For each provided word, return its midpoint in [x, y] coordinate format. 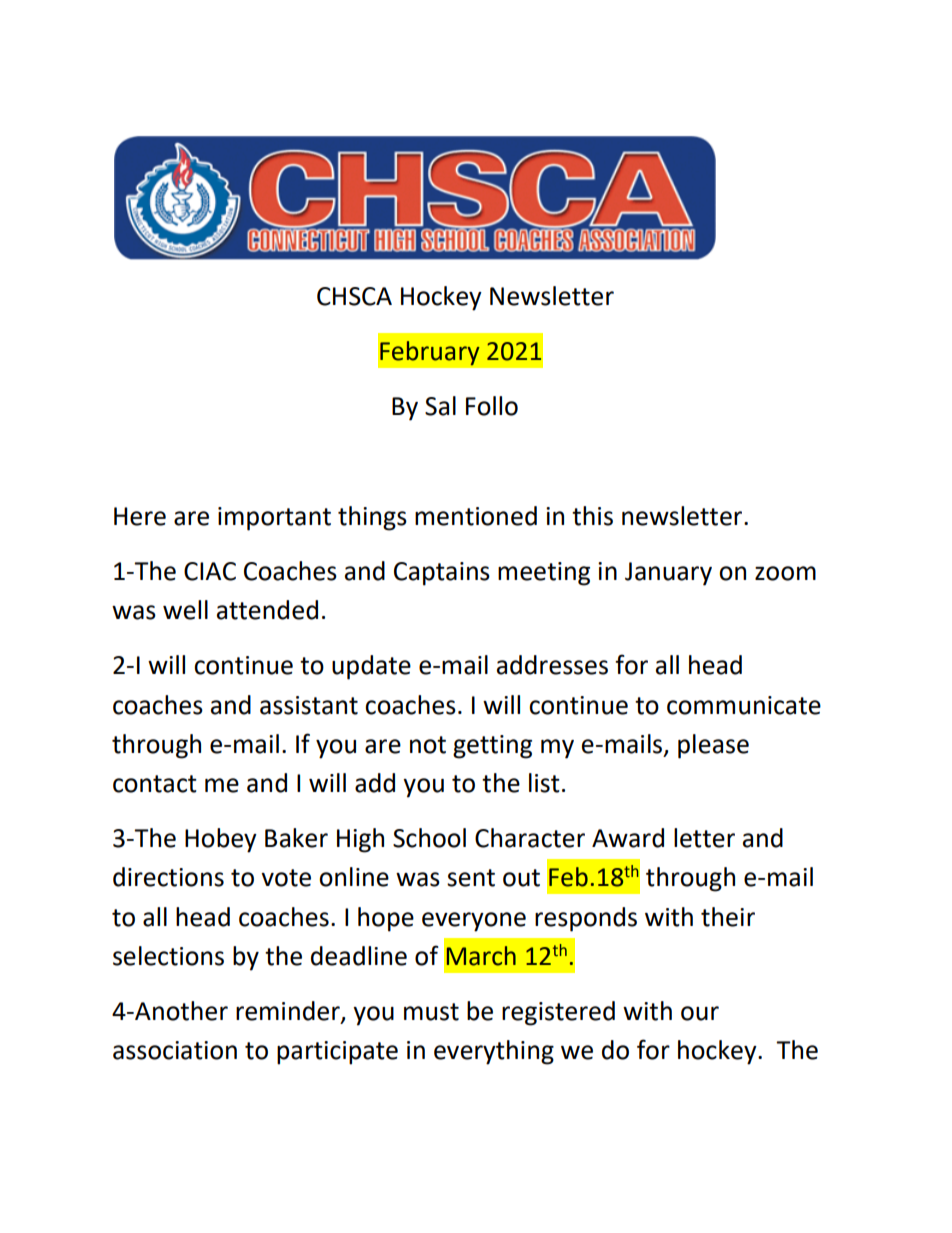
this [592, 516]
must [431, 1012]
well [185, 610]
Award [628, 838]
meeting [544, 574]
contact [155, 784]
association [175, 1050]
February [430, 353]
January [668, 574]
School [429, 838]
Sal [440, 406]
